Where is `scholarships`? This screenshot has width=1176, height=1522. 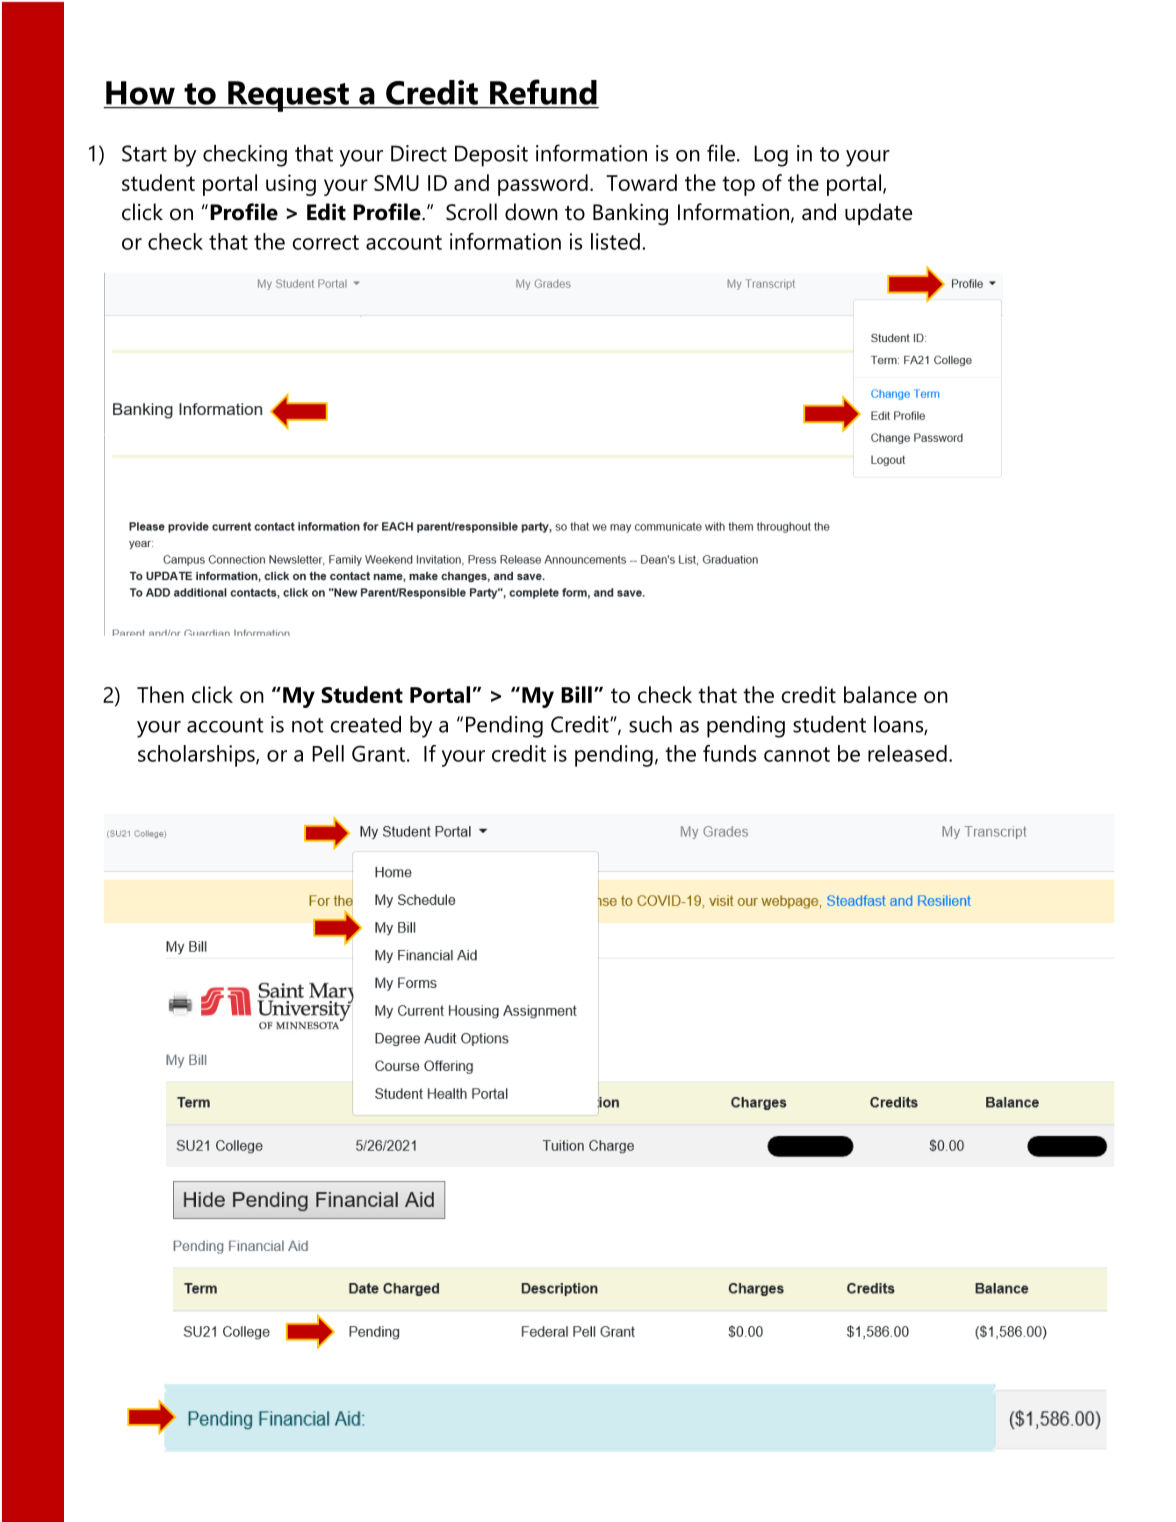
scholarships is located at coordinates (197, 756).
